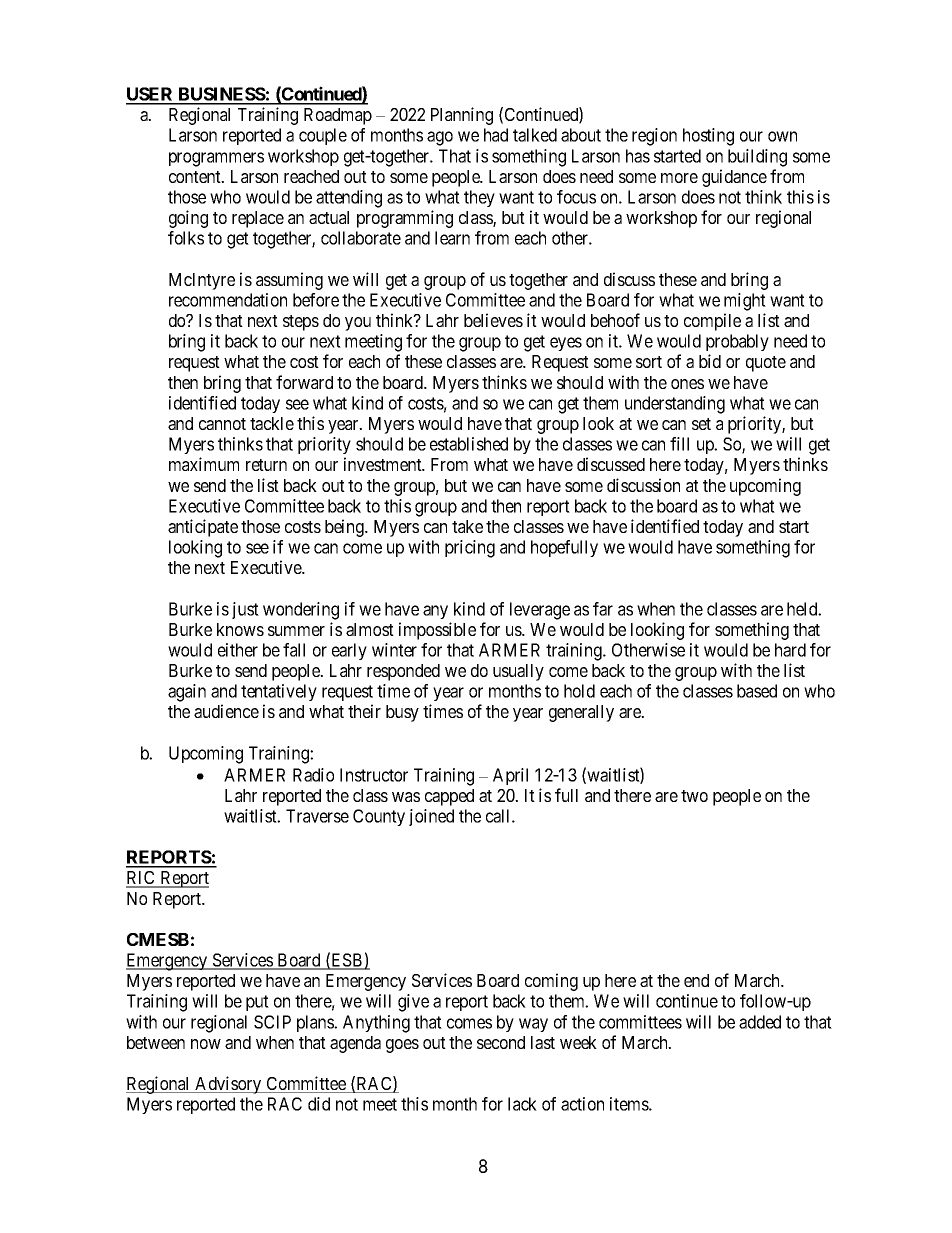 The width and height of the page is (952, 1233). What do you see at coordinates (467, 526) in the page?
I see `take` at bounding box center [467, 526].
